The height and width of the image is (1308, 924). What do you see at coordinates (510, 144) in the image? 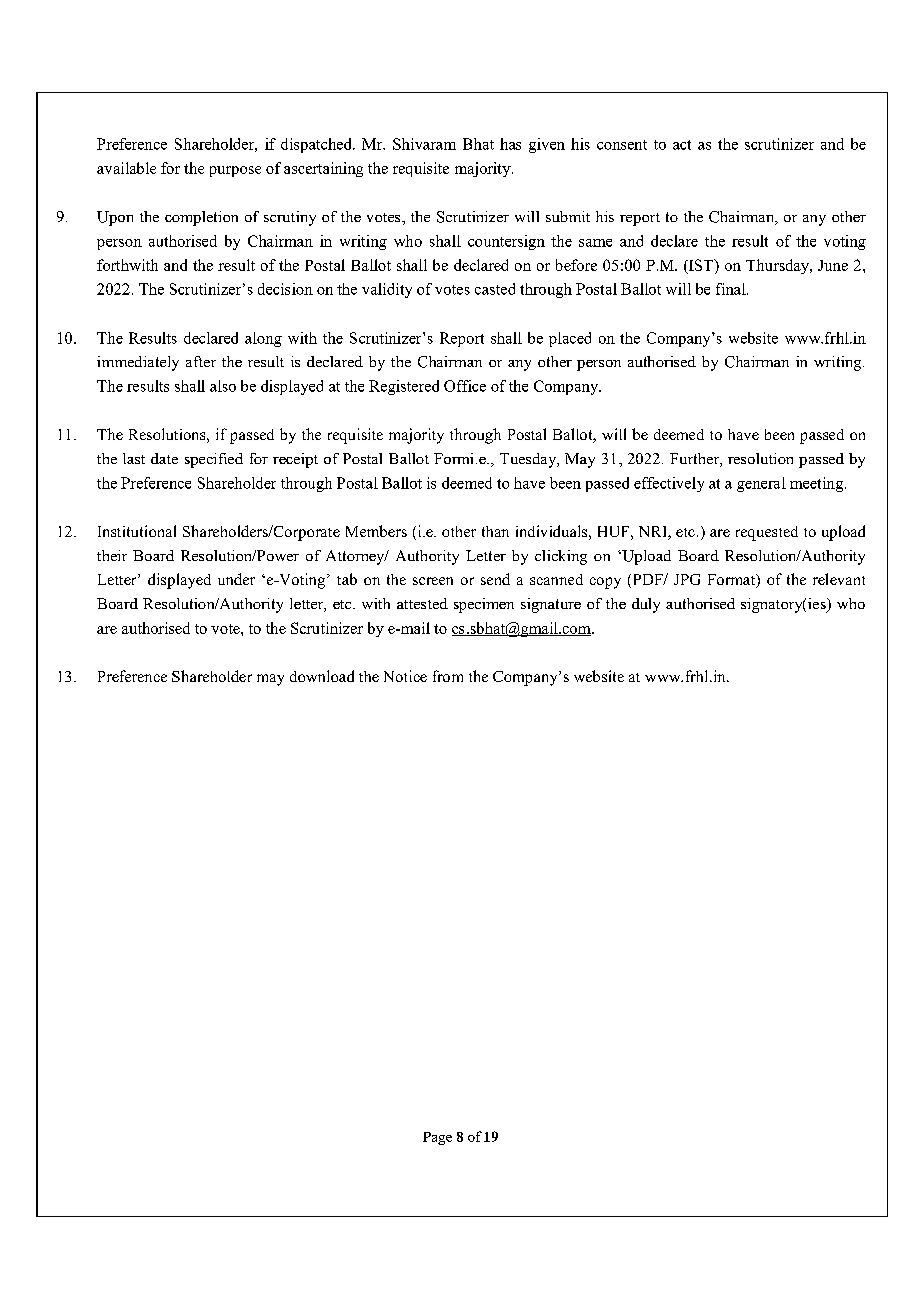
I see `has` at bounding box center [510, 144].
